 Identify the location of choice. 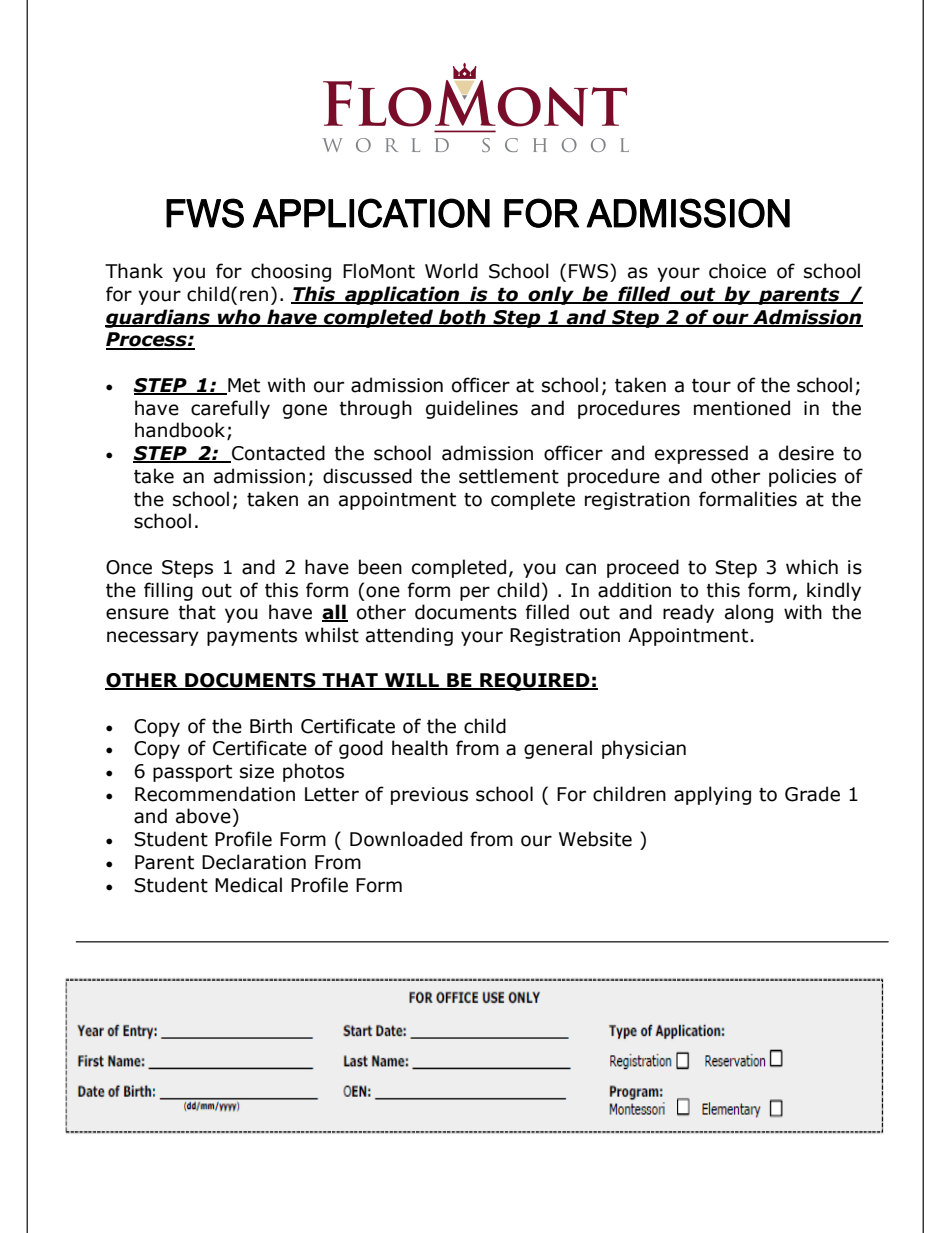
(737, 271).
